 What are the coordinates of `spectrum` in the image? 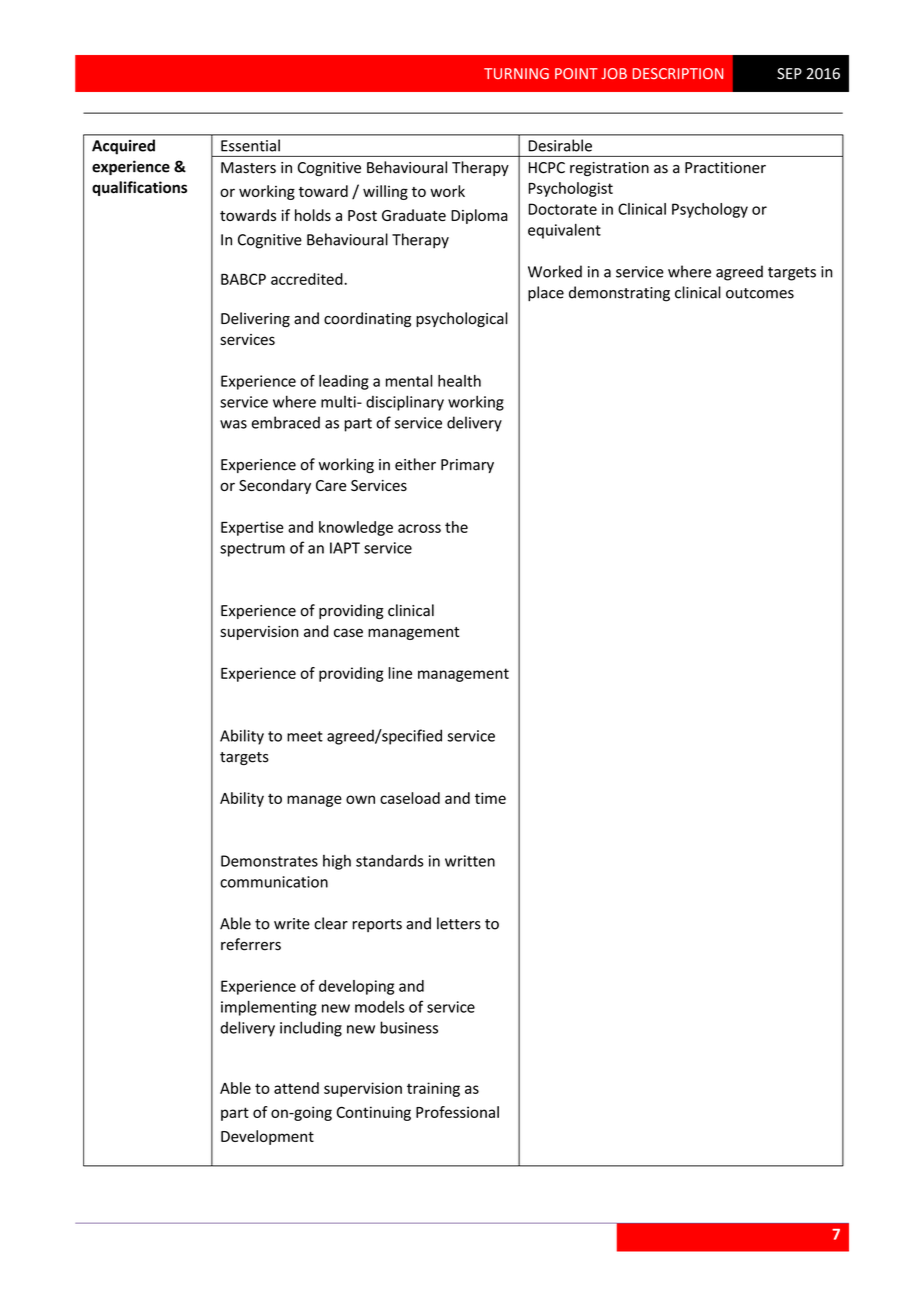 It's located at (252, 550).
